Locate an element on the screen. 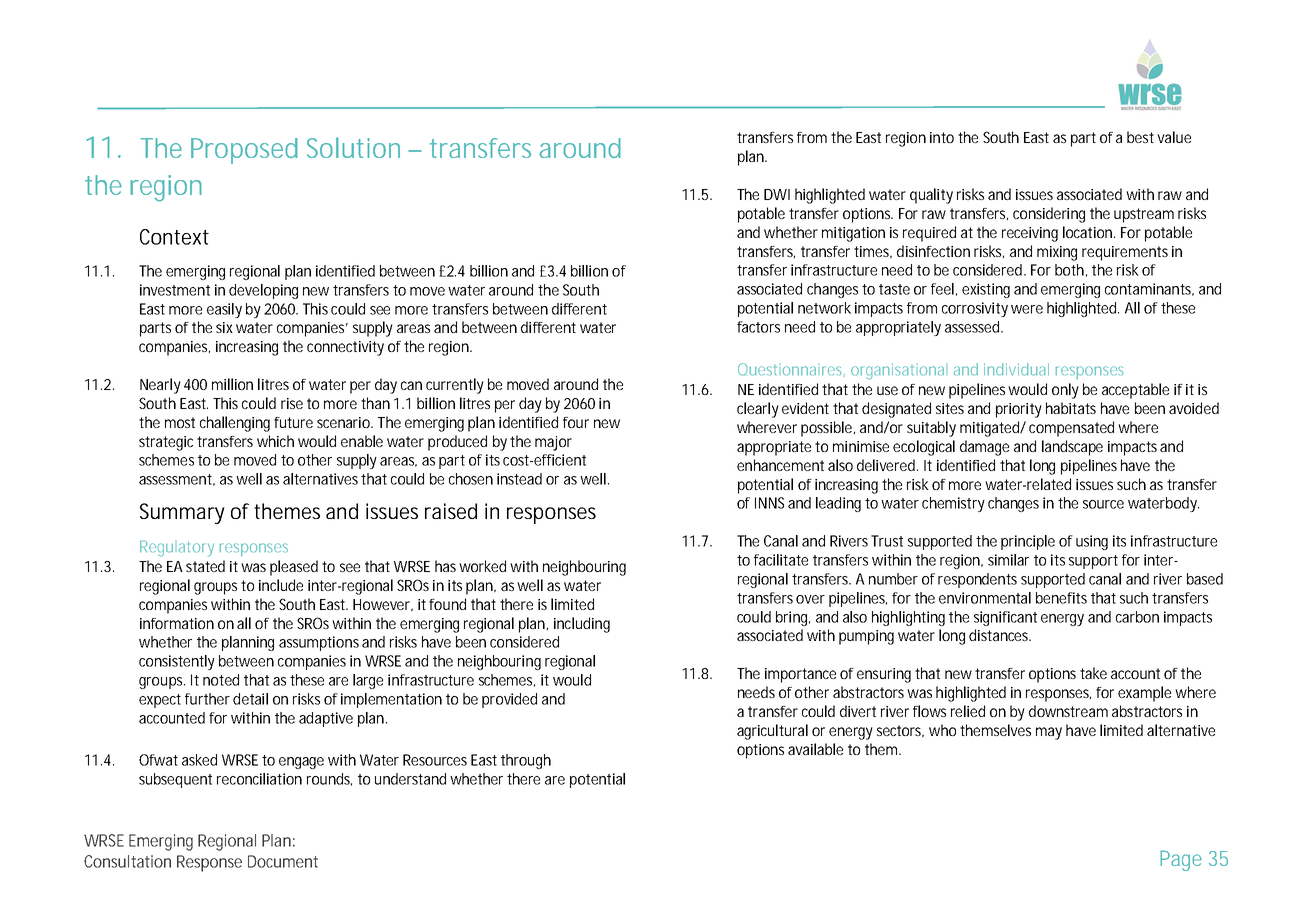 The height and width of the screenshot is (924, 1308). Summary is located at coordinates (182, 513).
